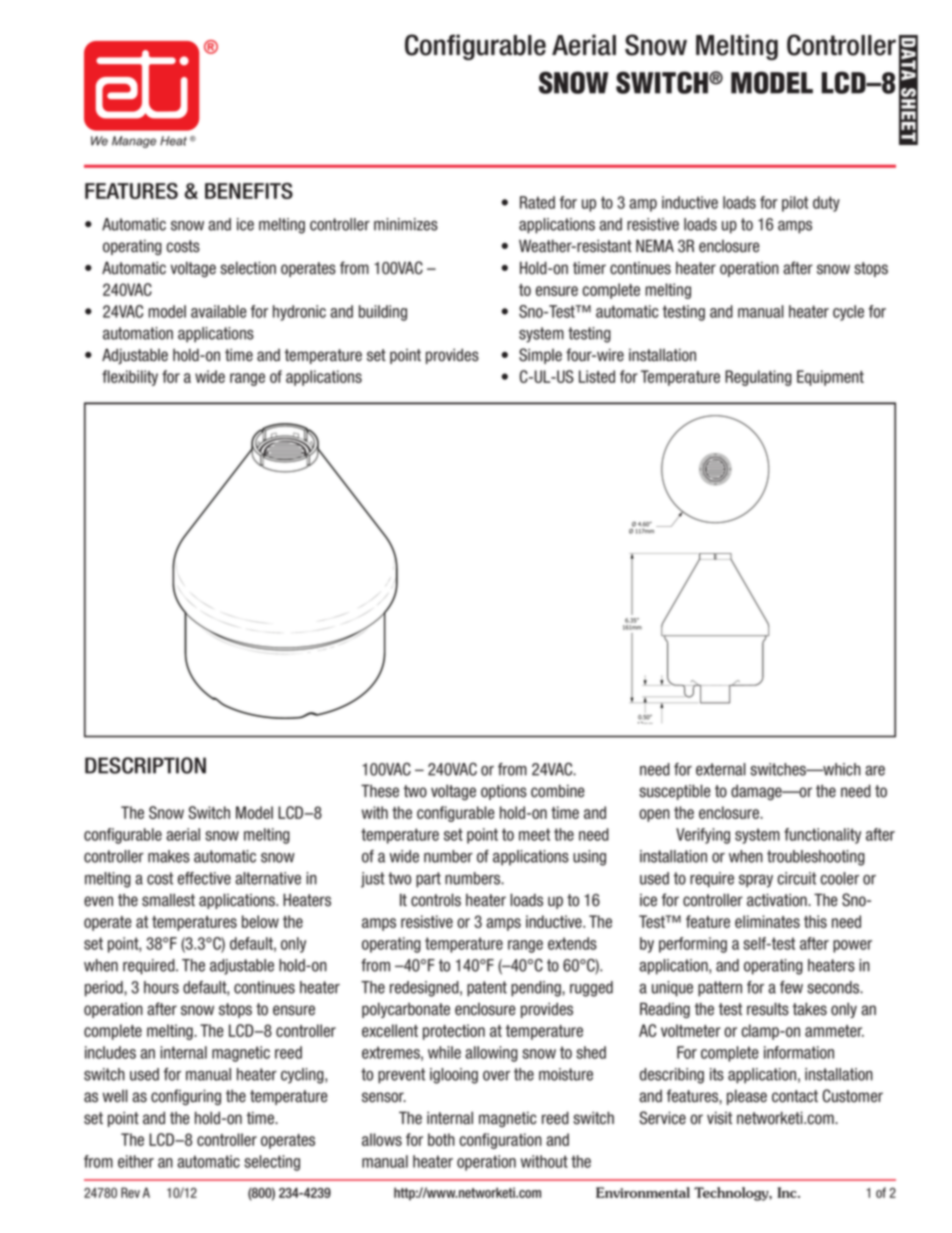  What do you see at coordinates (721, 769) in the screenshot?
I see `external` at bounding box center [721, 769].
